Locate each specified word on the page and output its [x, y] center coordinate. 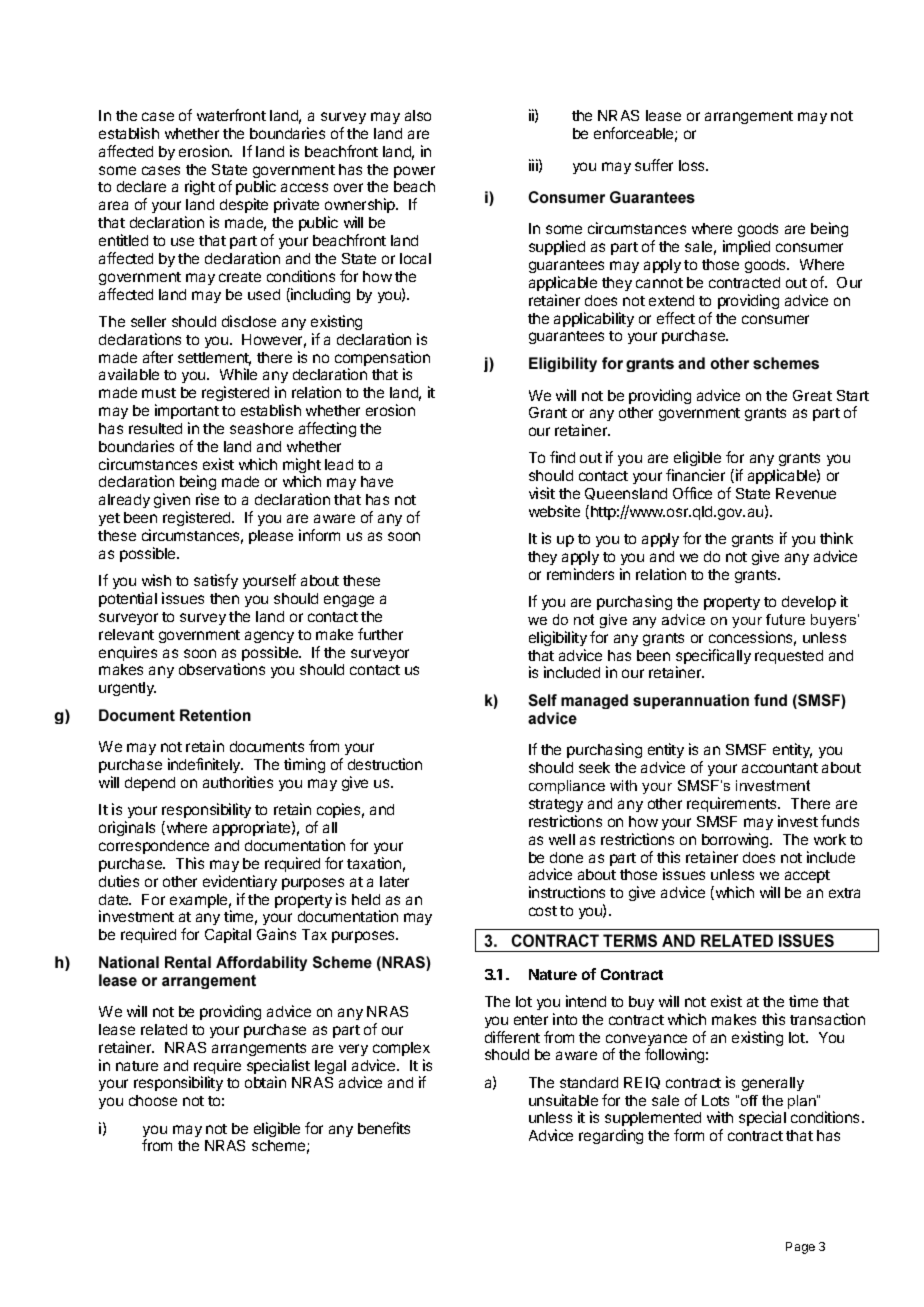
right [200, 187]
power [414, 172]
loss [693, 165]
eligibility [558, 638]
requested [789, 657]
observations [222, 669]
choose [153, 1100]
